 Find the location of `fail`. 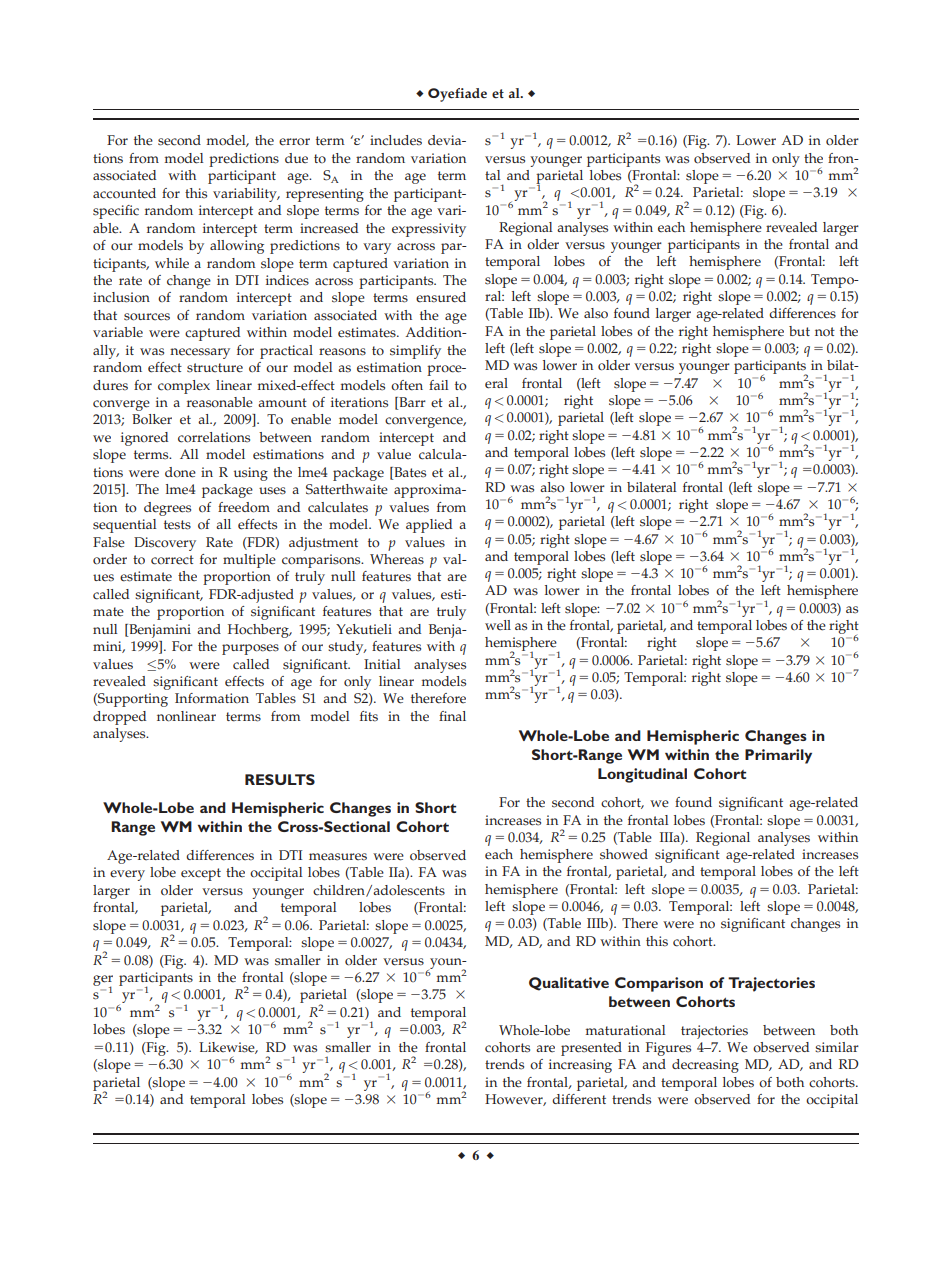

fail is located at coordinates (438, 385).
